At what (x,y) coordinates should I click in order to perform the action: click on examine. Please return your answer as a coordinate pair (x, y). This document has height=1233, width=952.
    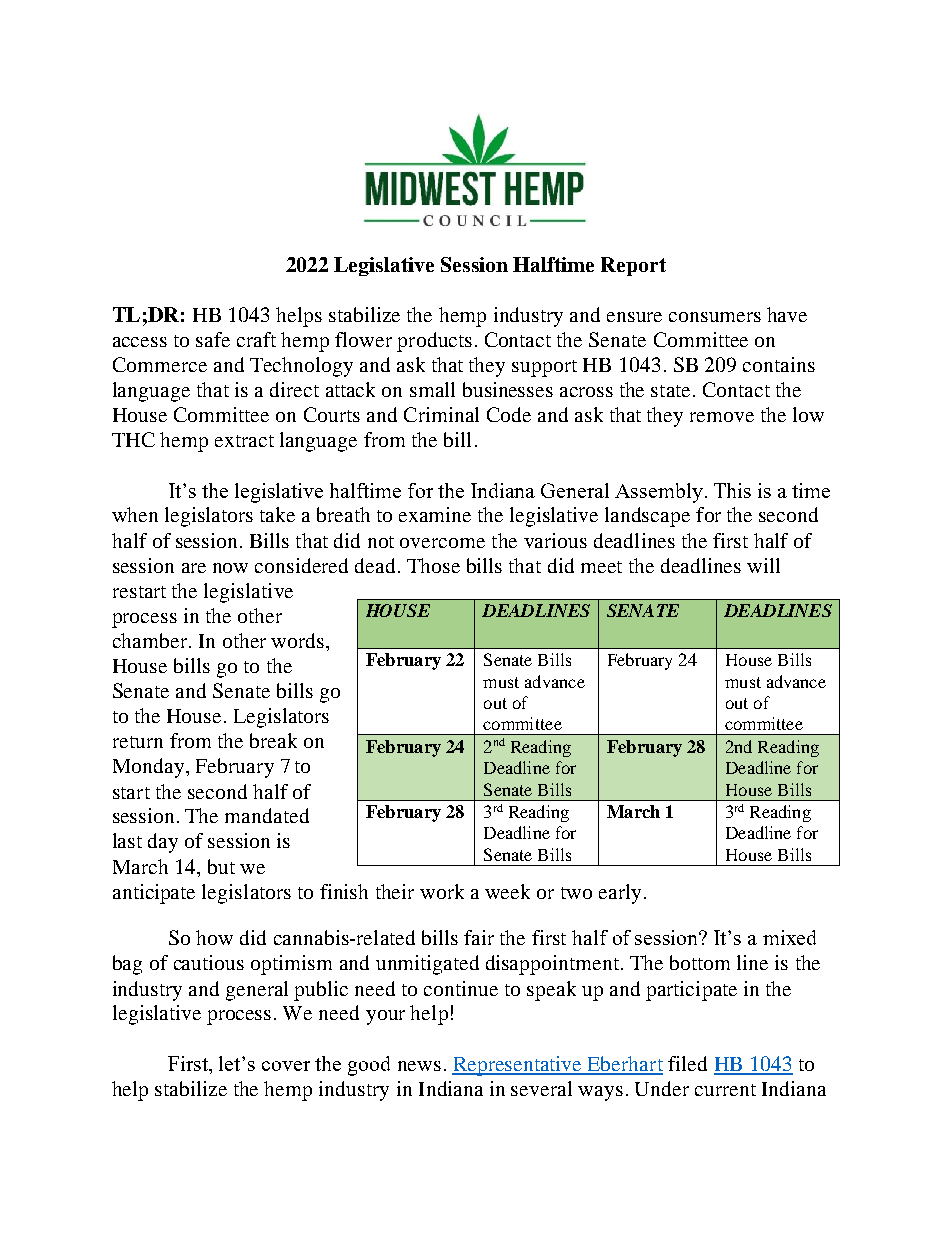
    Looking at the image, I should click on (435, 514).
